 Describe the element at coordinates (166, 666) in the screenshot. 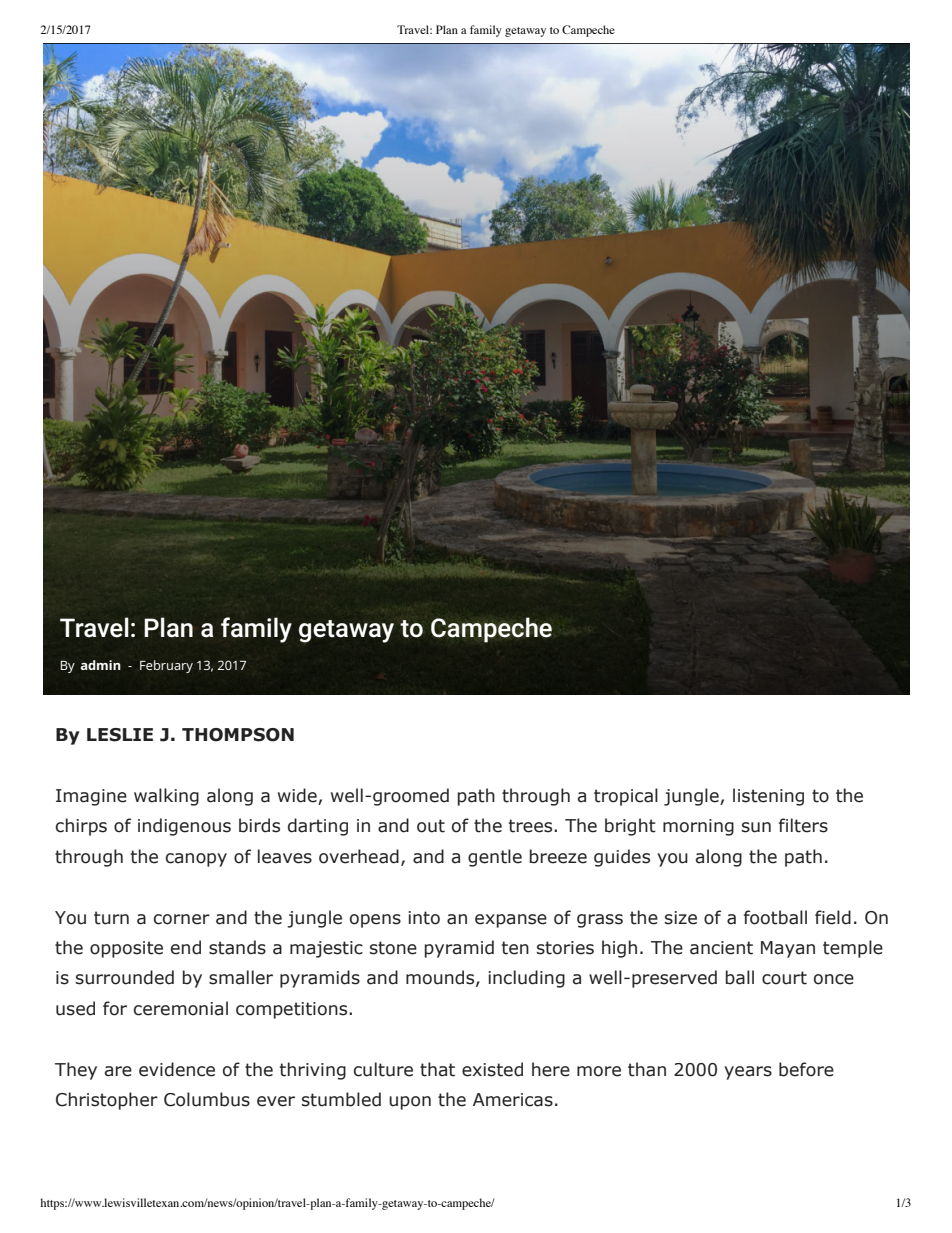

I see `February` at that location.
